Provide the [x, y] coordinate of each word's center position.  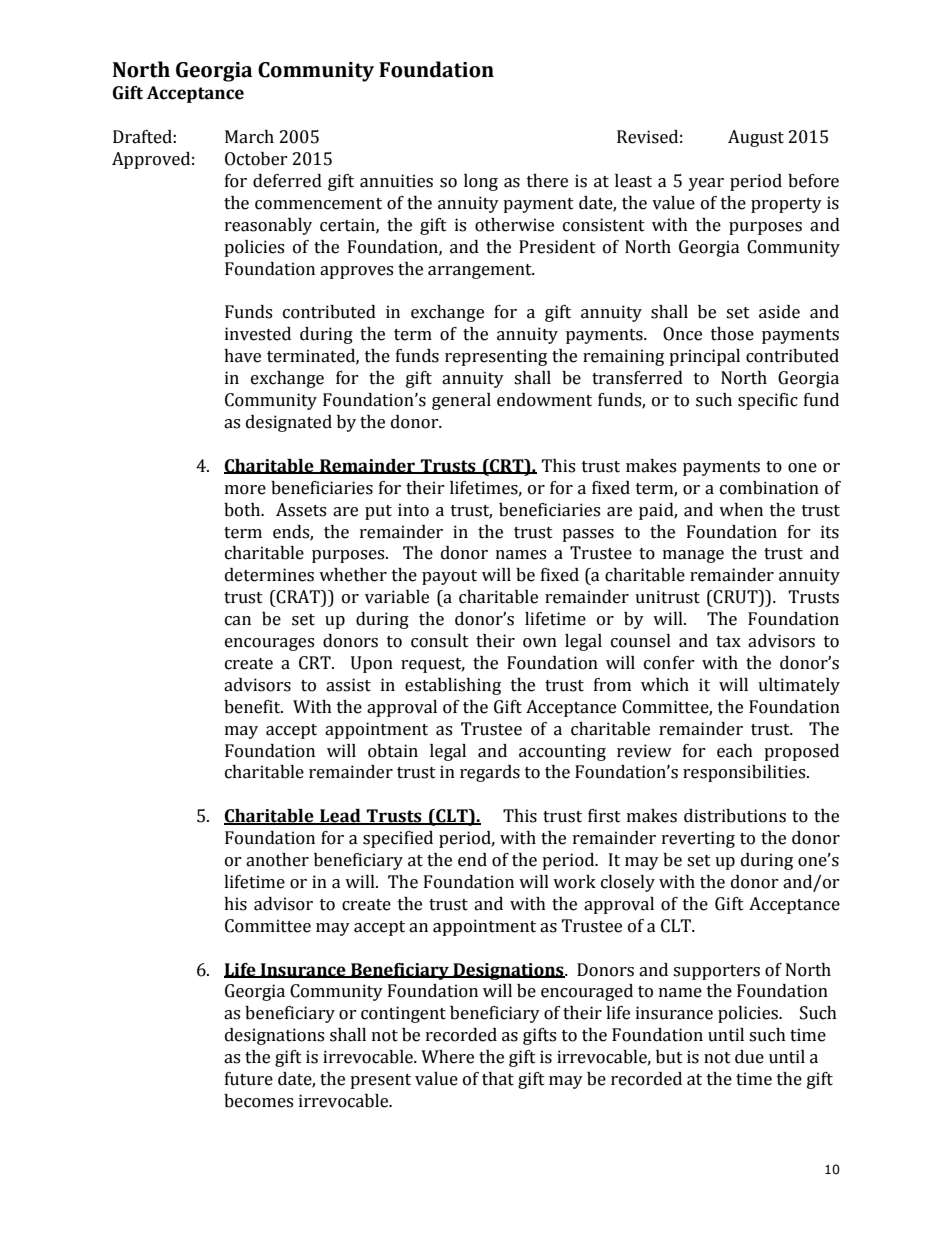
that [498, 1079]
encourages [269, 644]
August [756, 138]
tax [728, 642]
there [547, 181]
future [249, 1079]
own [540, 643]
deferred [287, 181]
